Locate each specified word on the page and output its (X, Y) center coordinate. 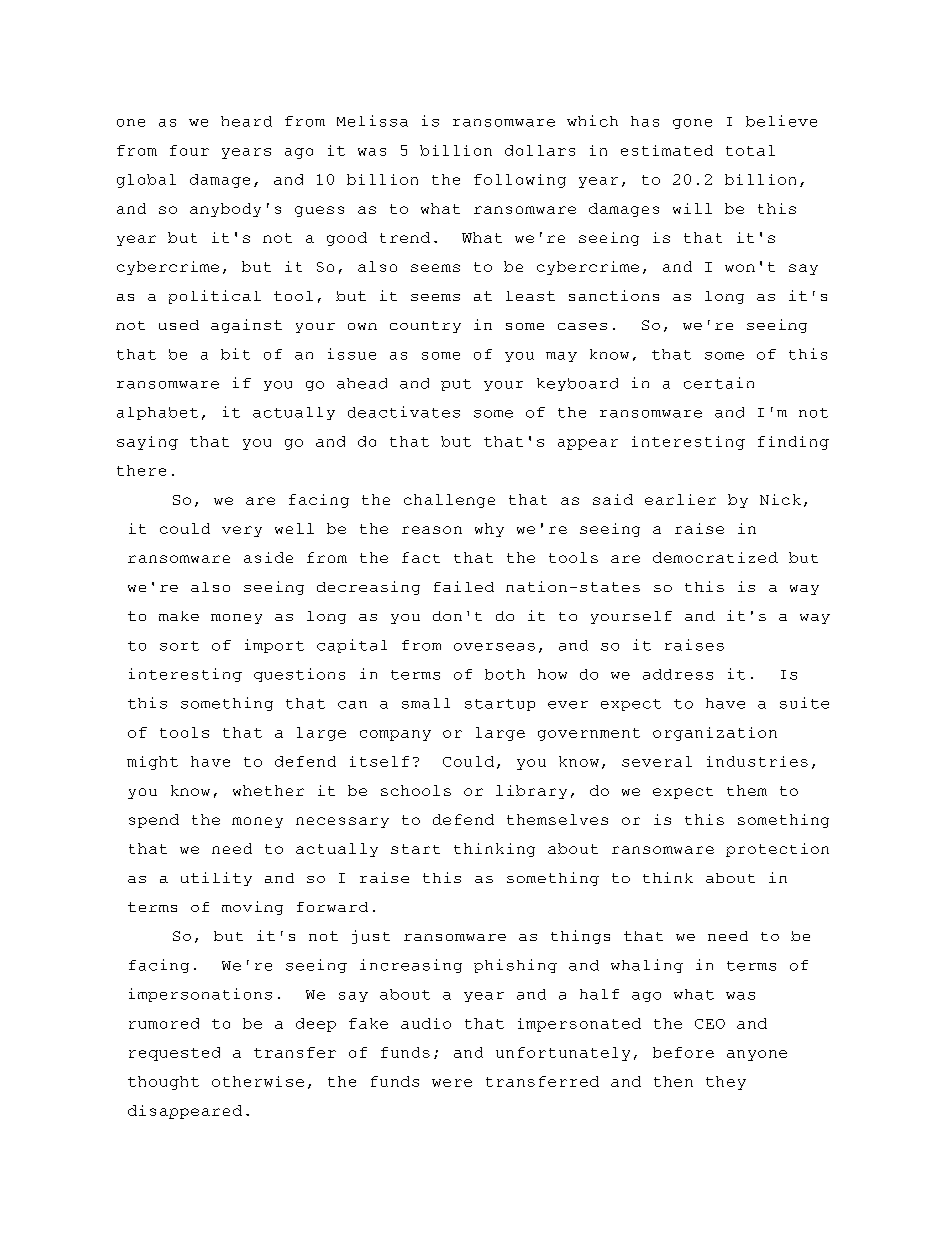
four (189, 150)
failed (464, 586)
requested (174, 1054)
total (750, 150)
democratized (715, 557)
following (520, 181)
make (179, 616)
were (452, 1083)
